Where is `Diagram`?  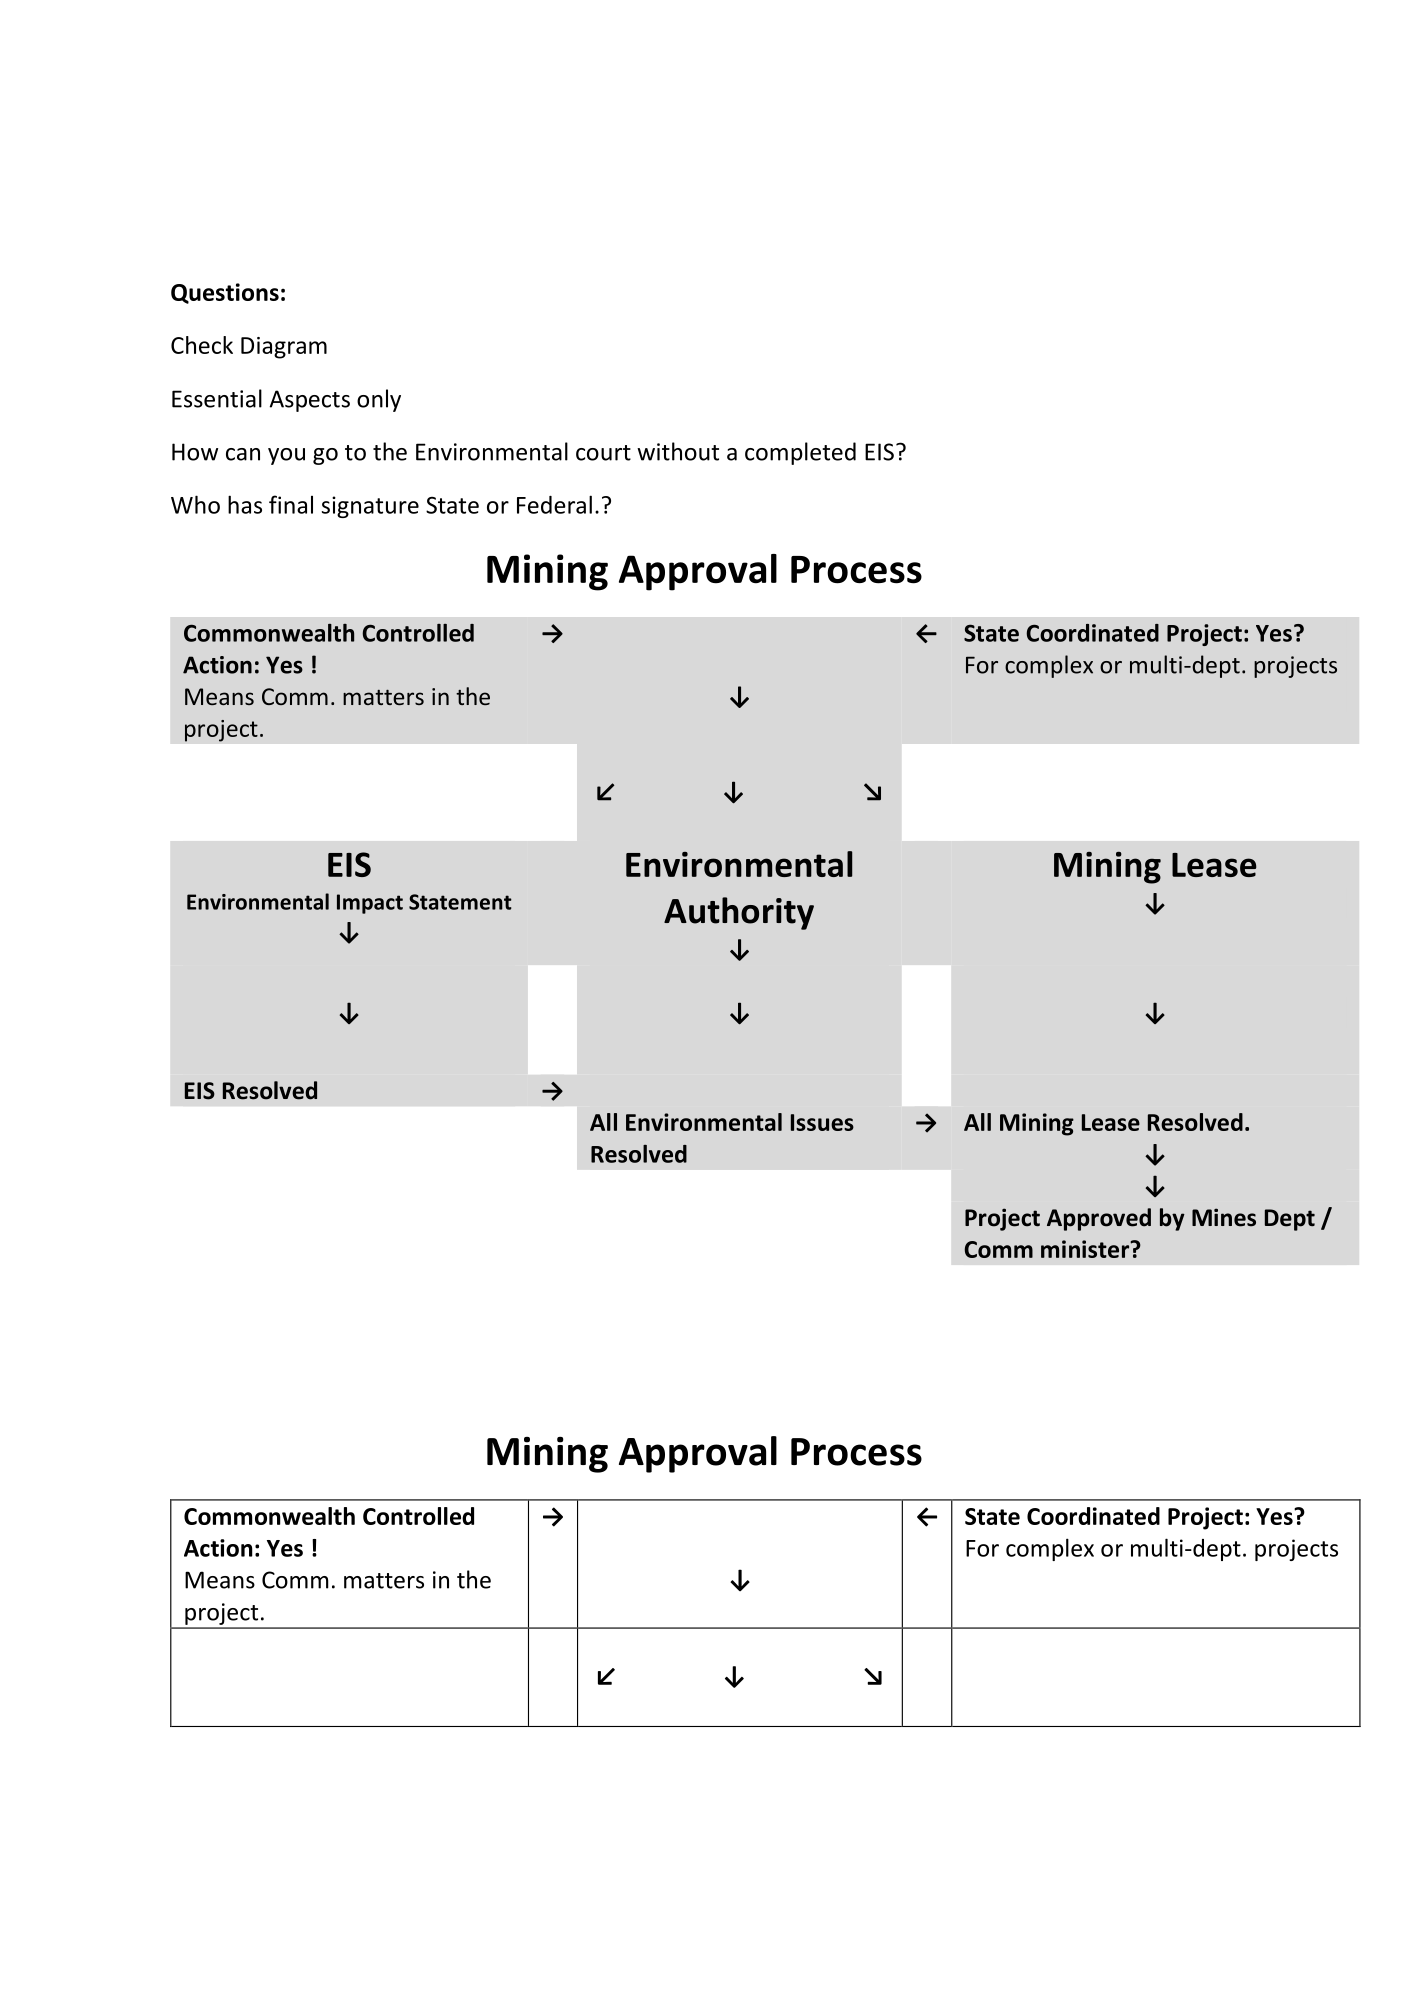
Diagram is located at coordinates (284, 348).
